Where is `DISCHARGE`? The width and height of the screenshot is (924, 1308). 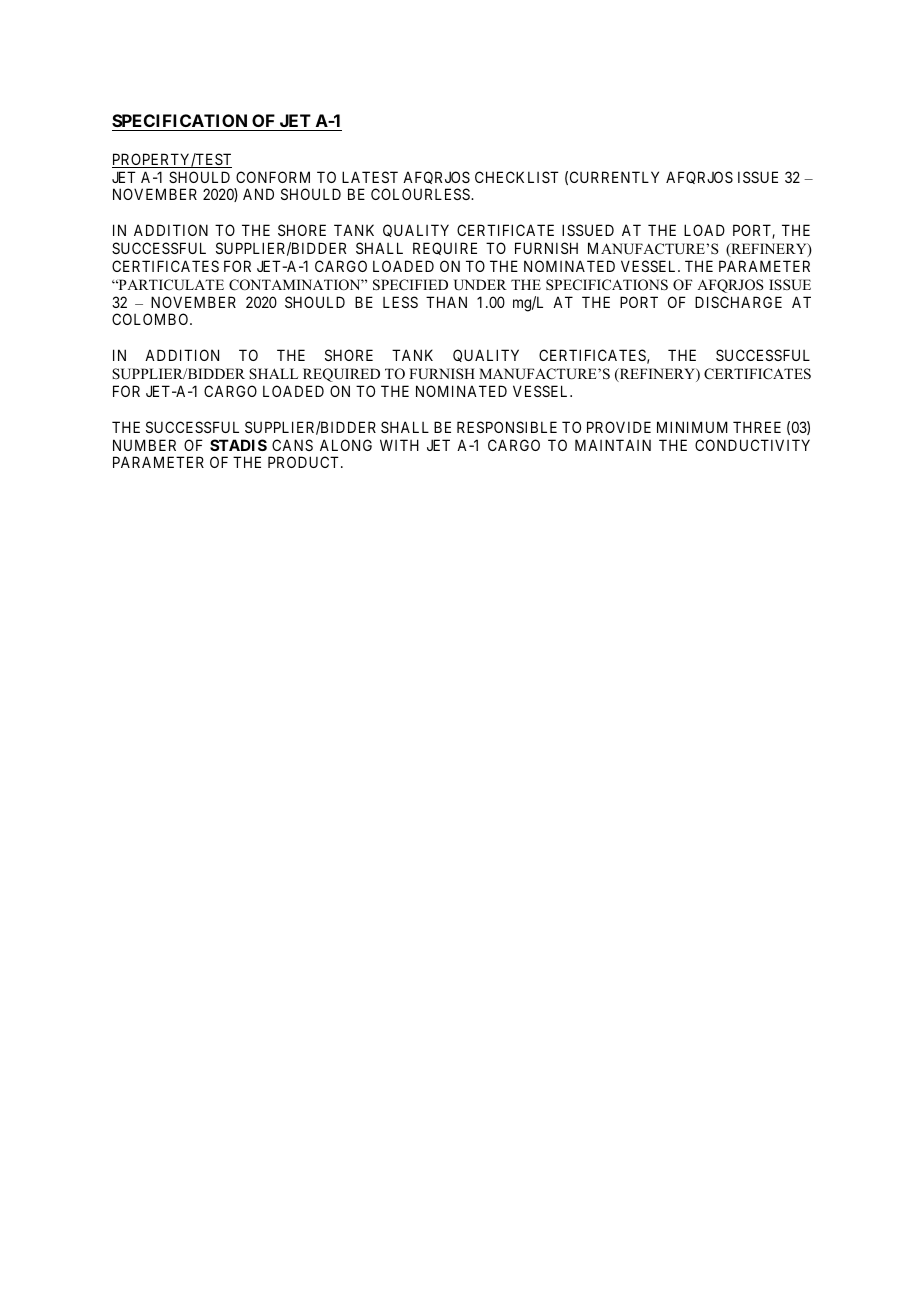
DISCHARGE is located at coordinates (738, 302).
